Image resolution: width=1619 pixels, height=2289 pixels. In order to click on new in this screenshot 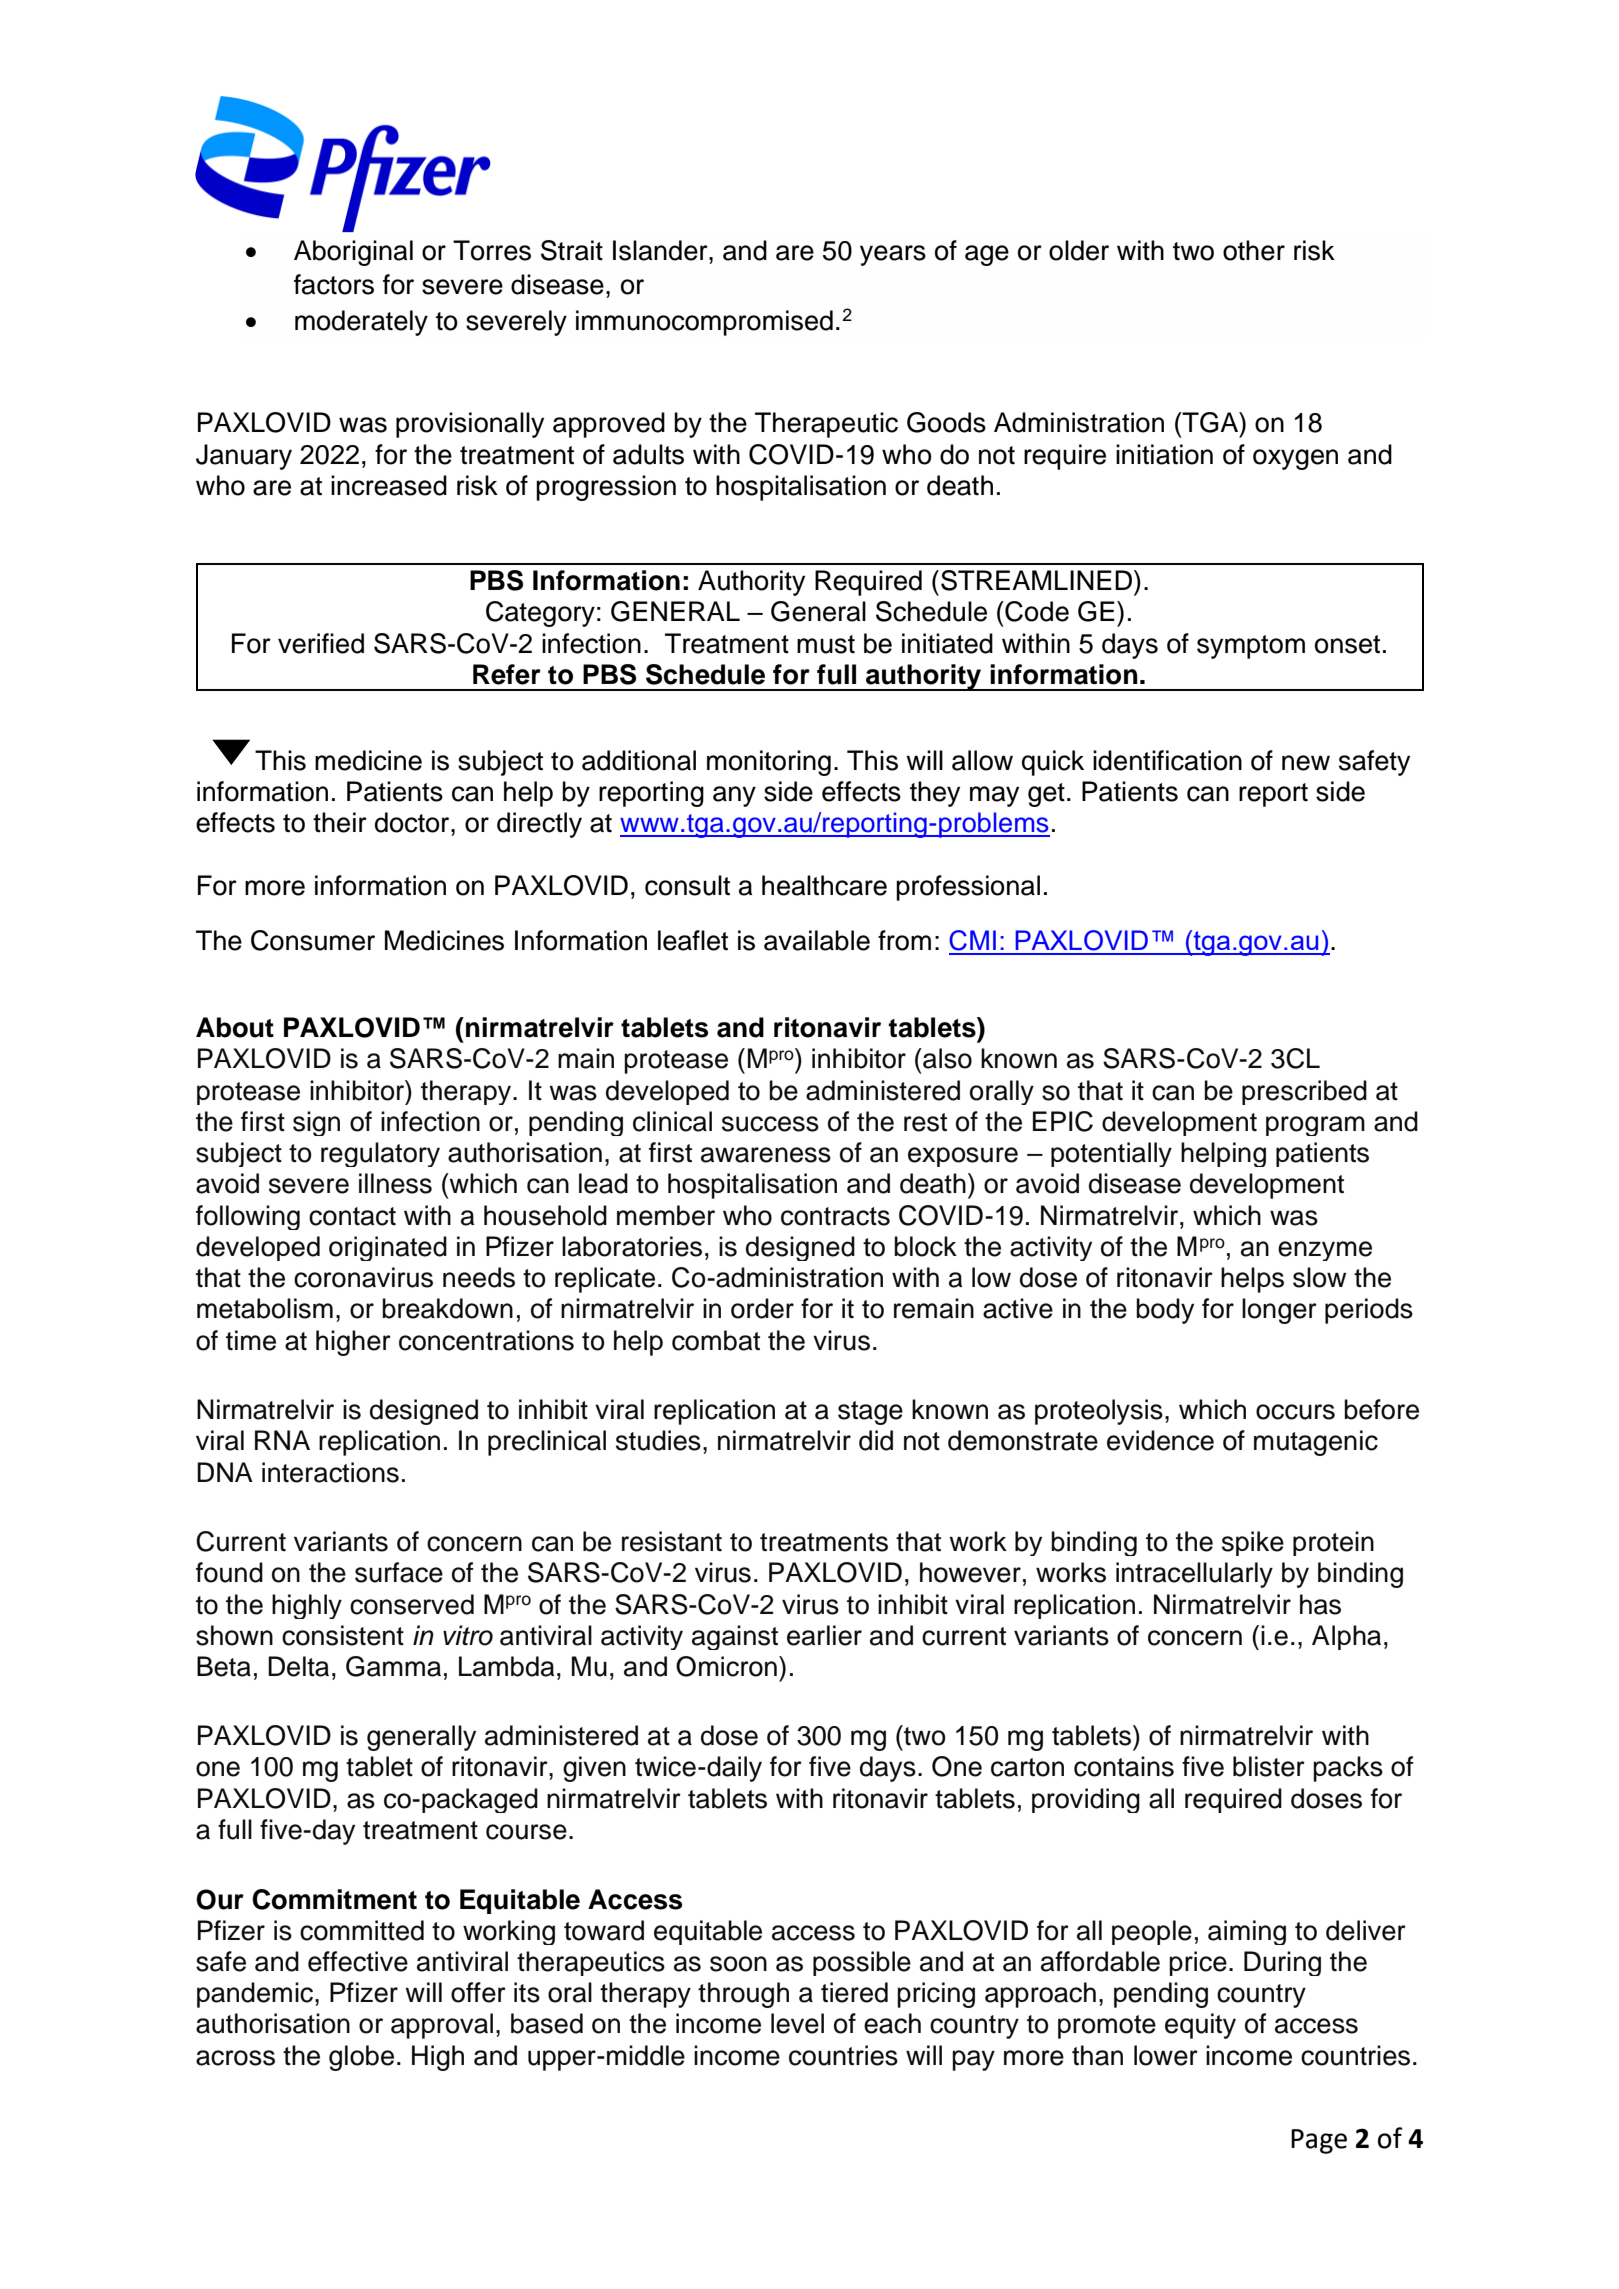, I will do `click(1306, 763)`.
